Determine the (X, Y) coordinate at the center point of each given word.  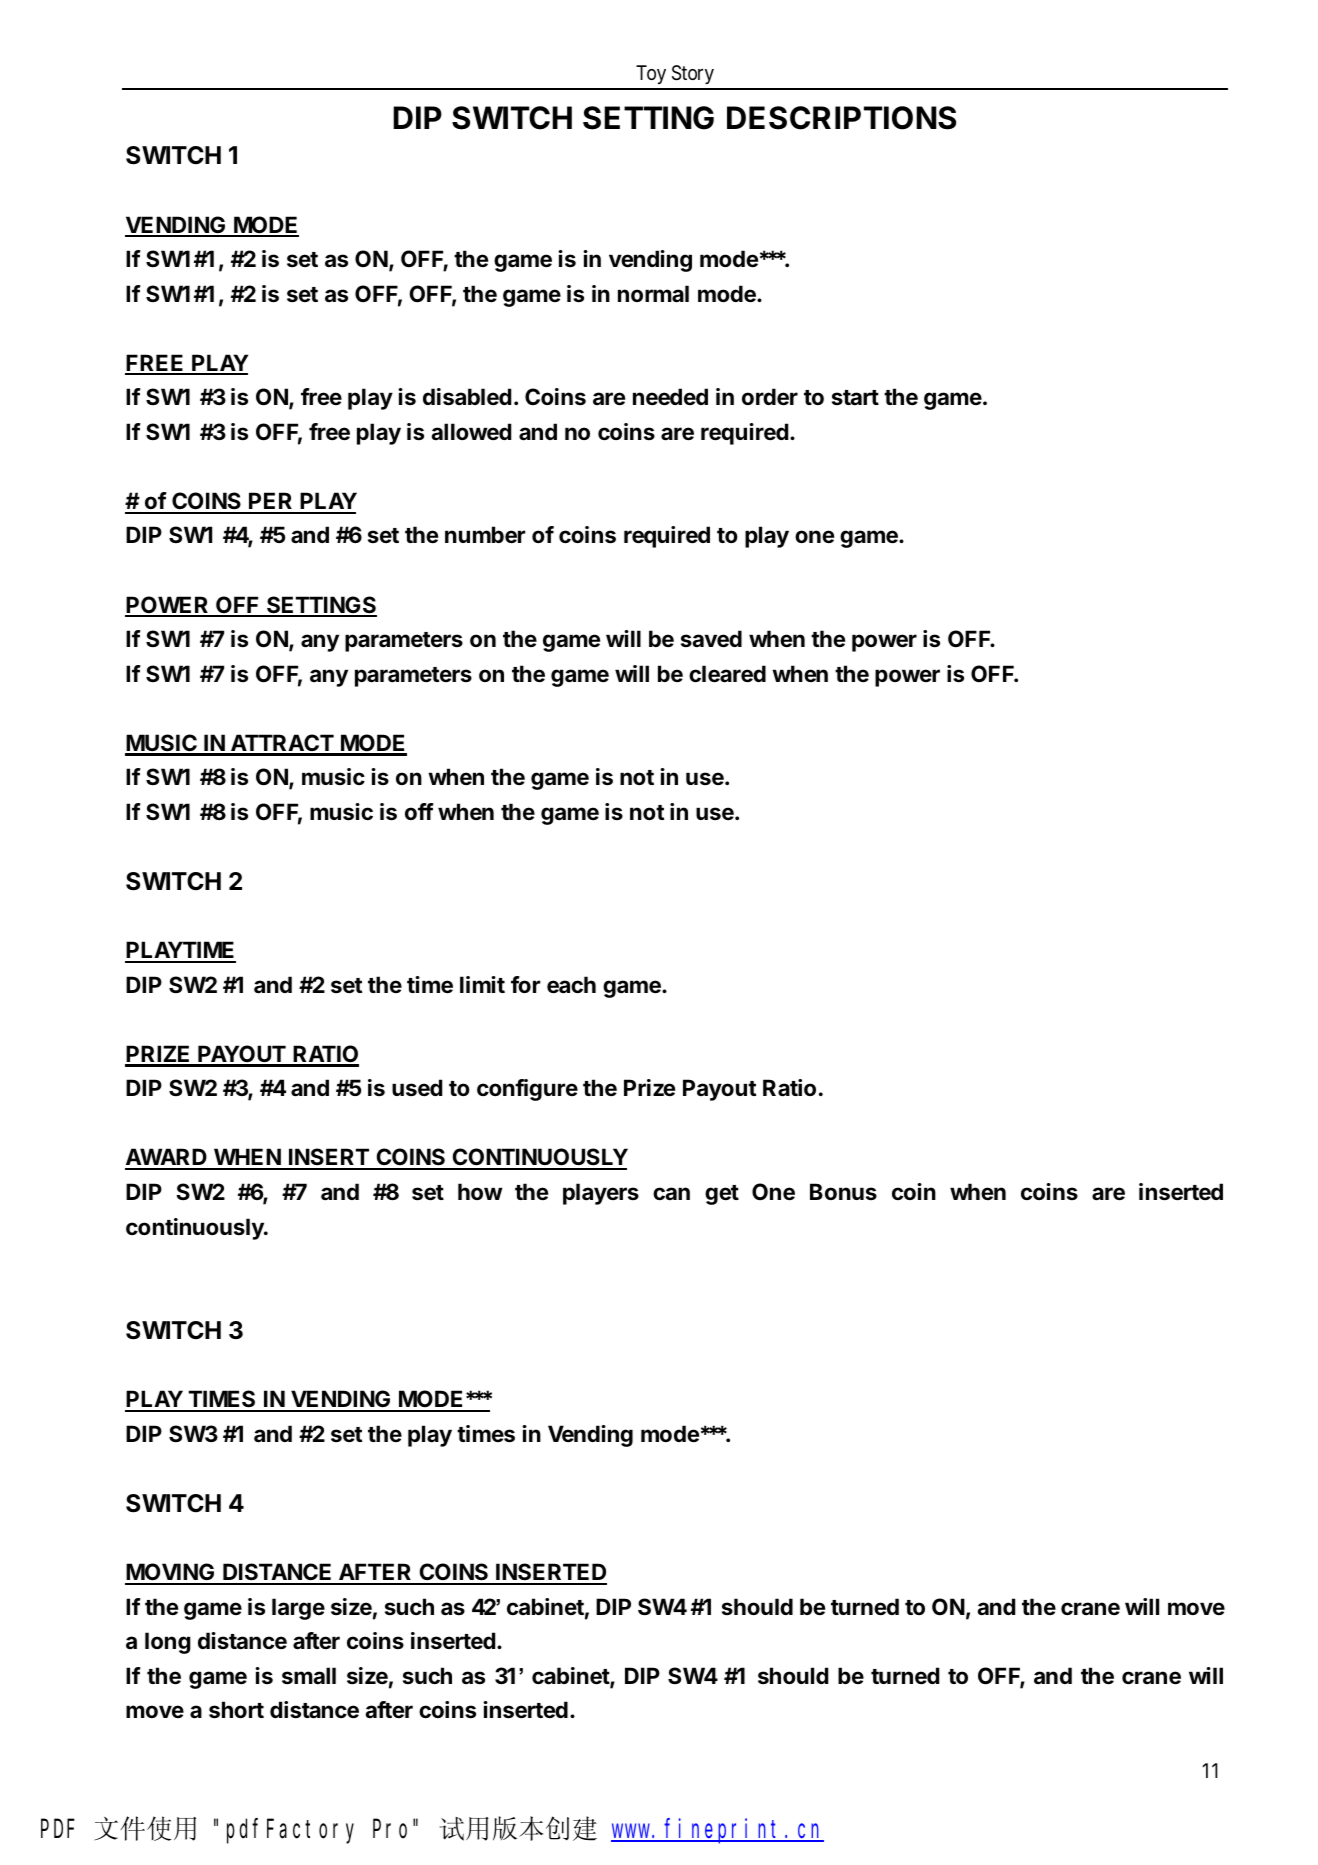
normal (653, 294)
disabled (467, 397)
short (236, 1710)
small (309, 1676)
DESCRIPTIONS (841, 118)
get (722, 1195)
